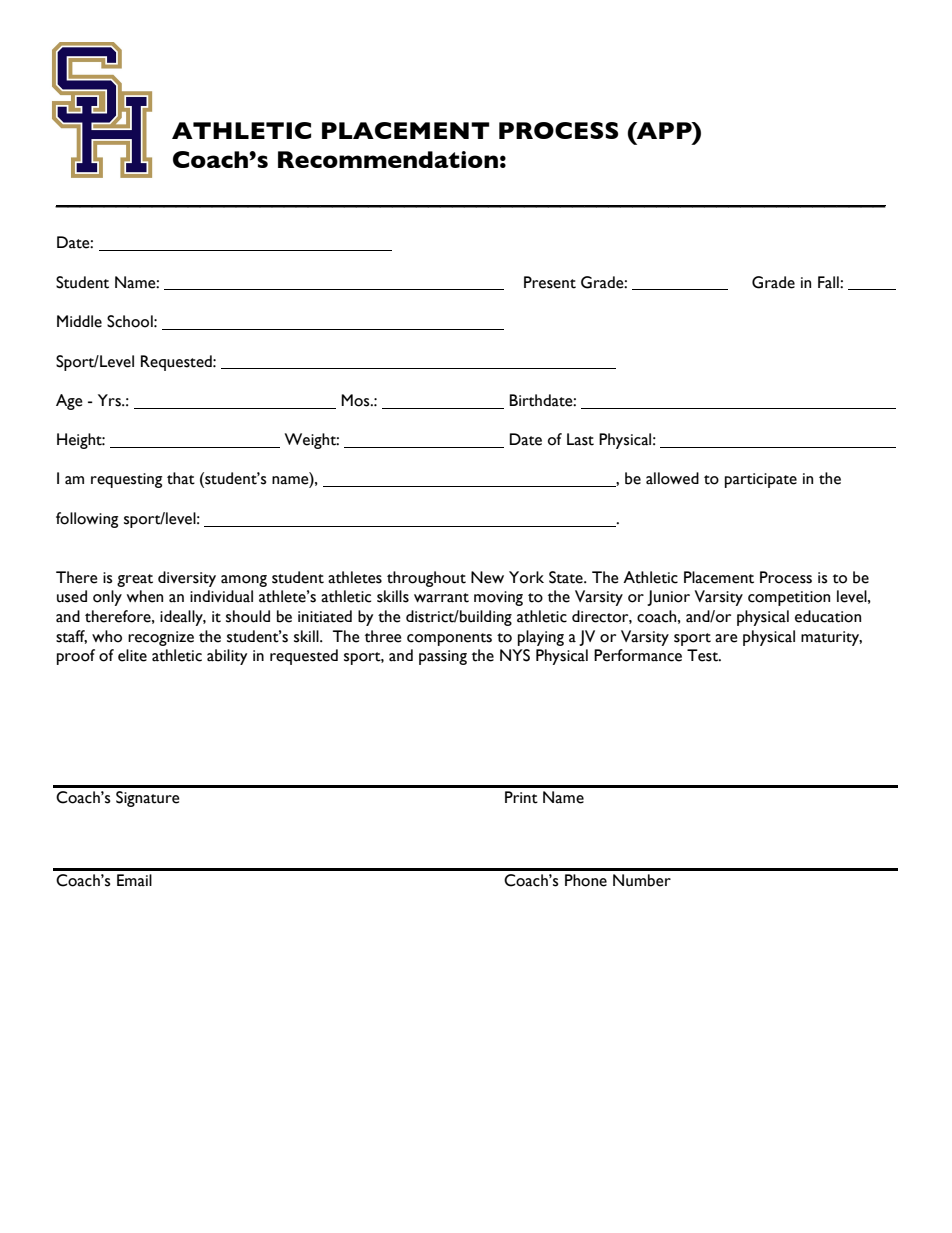 The height and width of the screenshot is (1233, 952). I want to click on Test, so click(704, 655).
